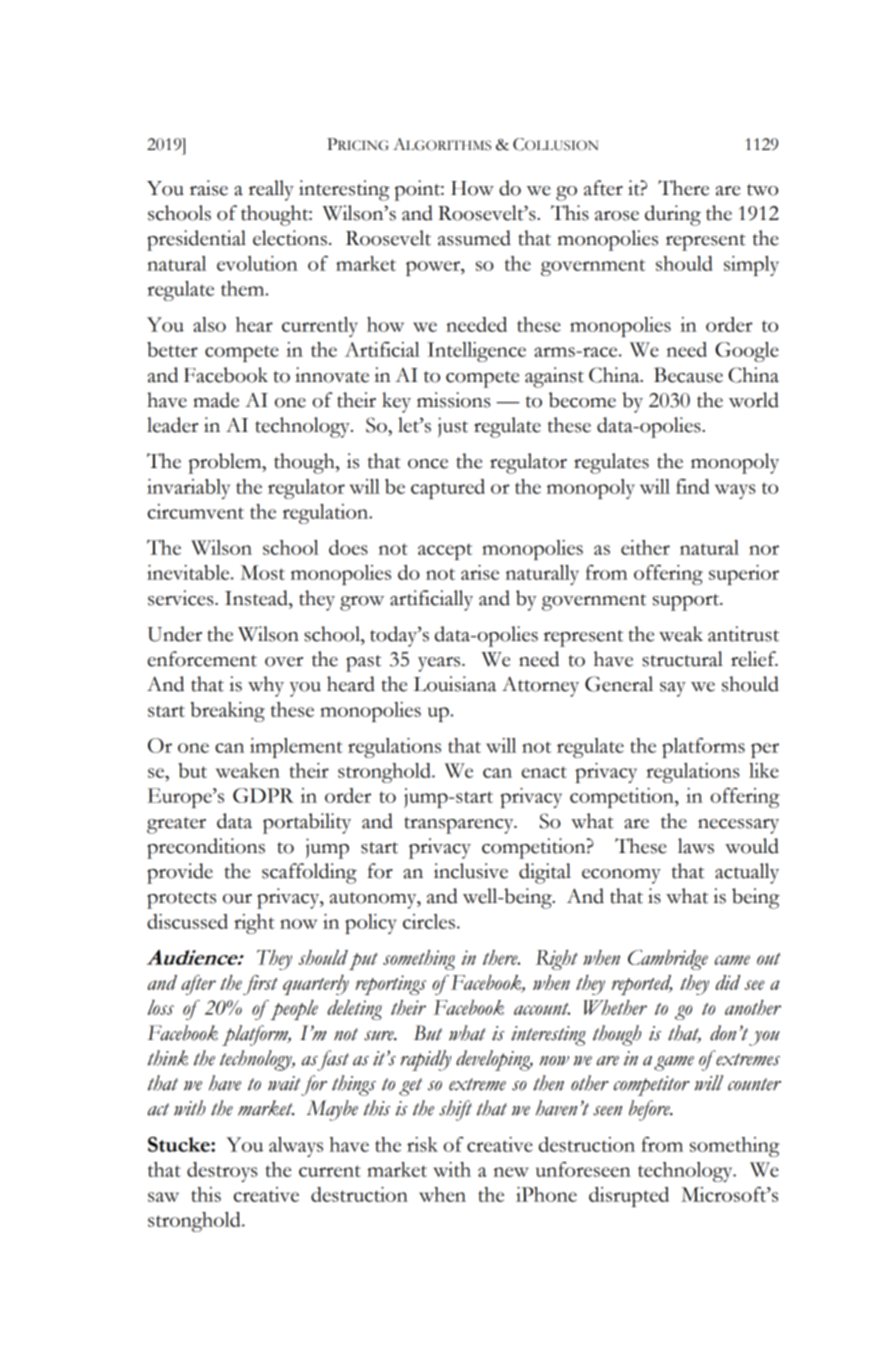 The height and width of the screenshot is (1372, 886). Describe the element at coordinates (673, 215) in the screenshot. I see `during` at that location.
